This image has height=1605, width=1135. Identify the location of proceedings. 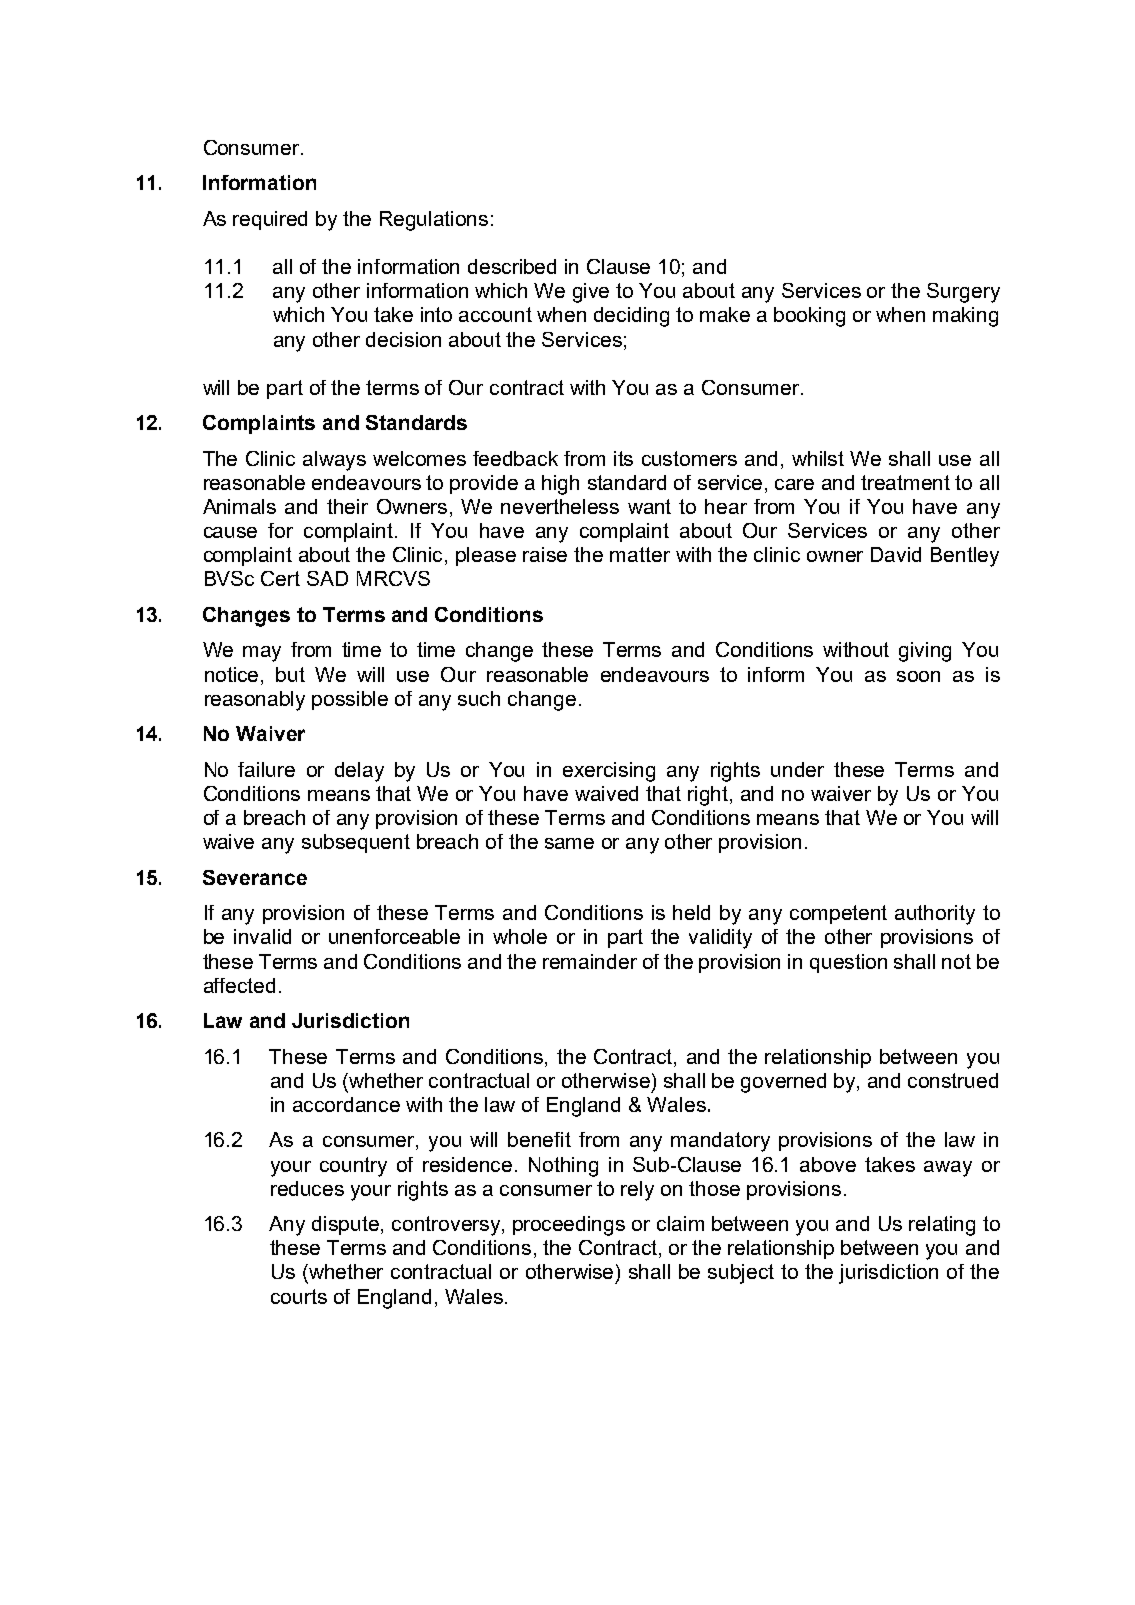
(569, 1226).
